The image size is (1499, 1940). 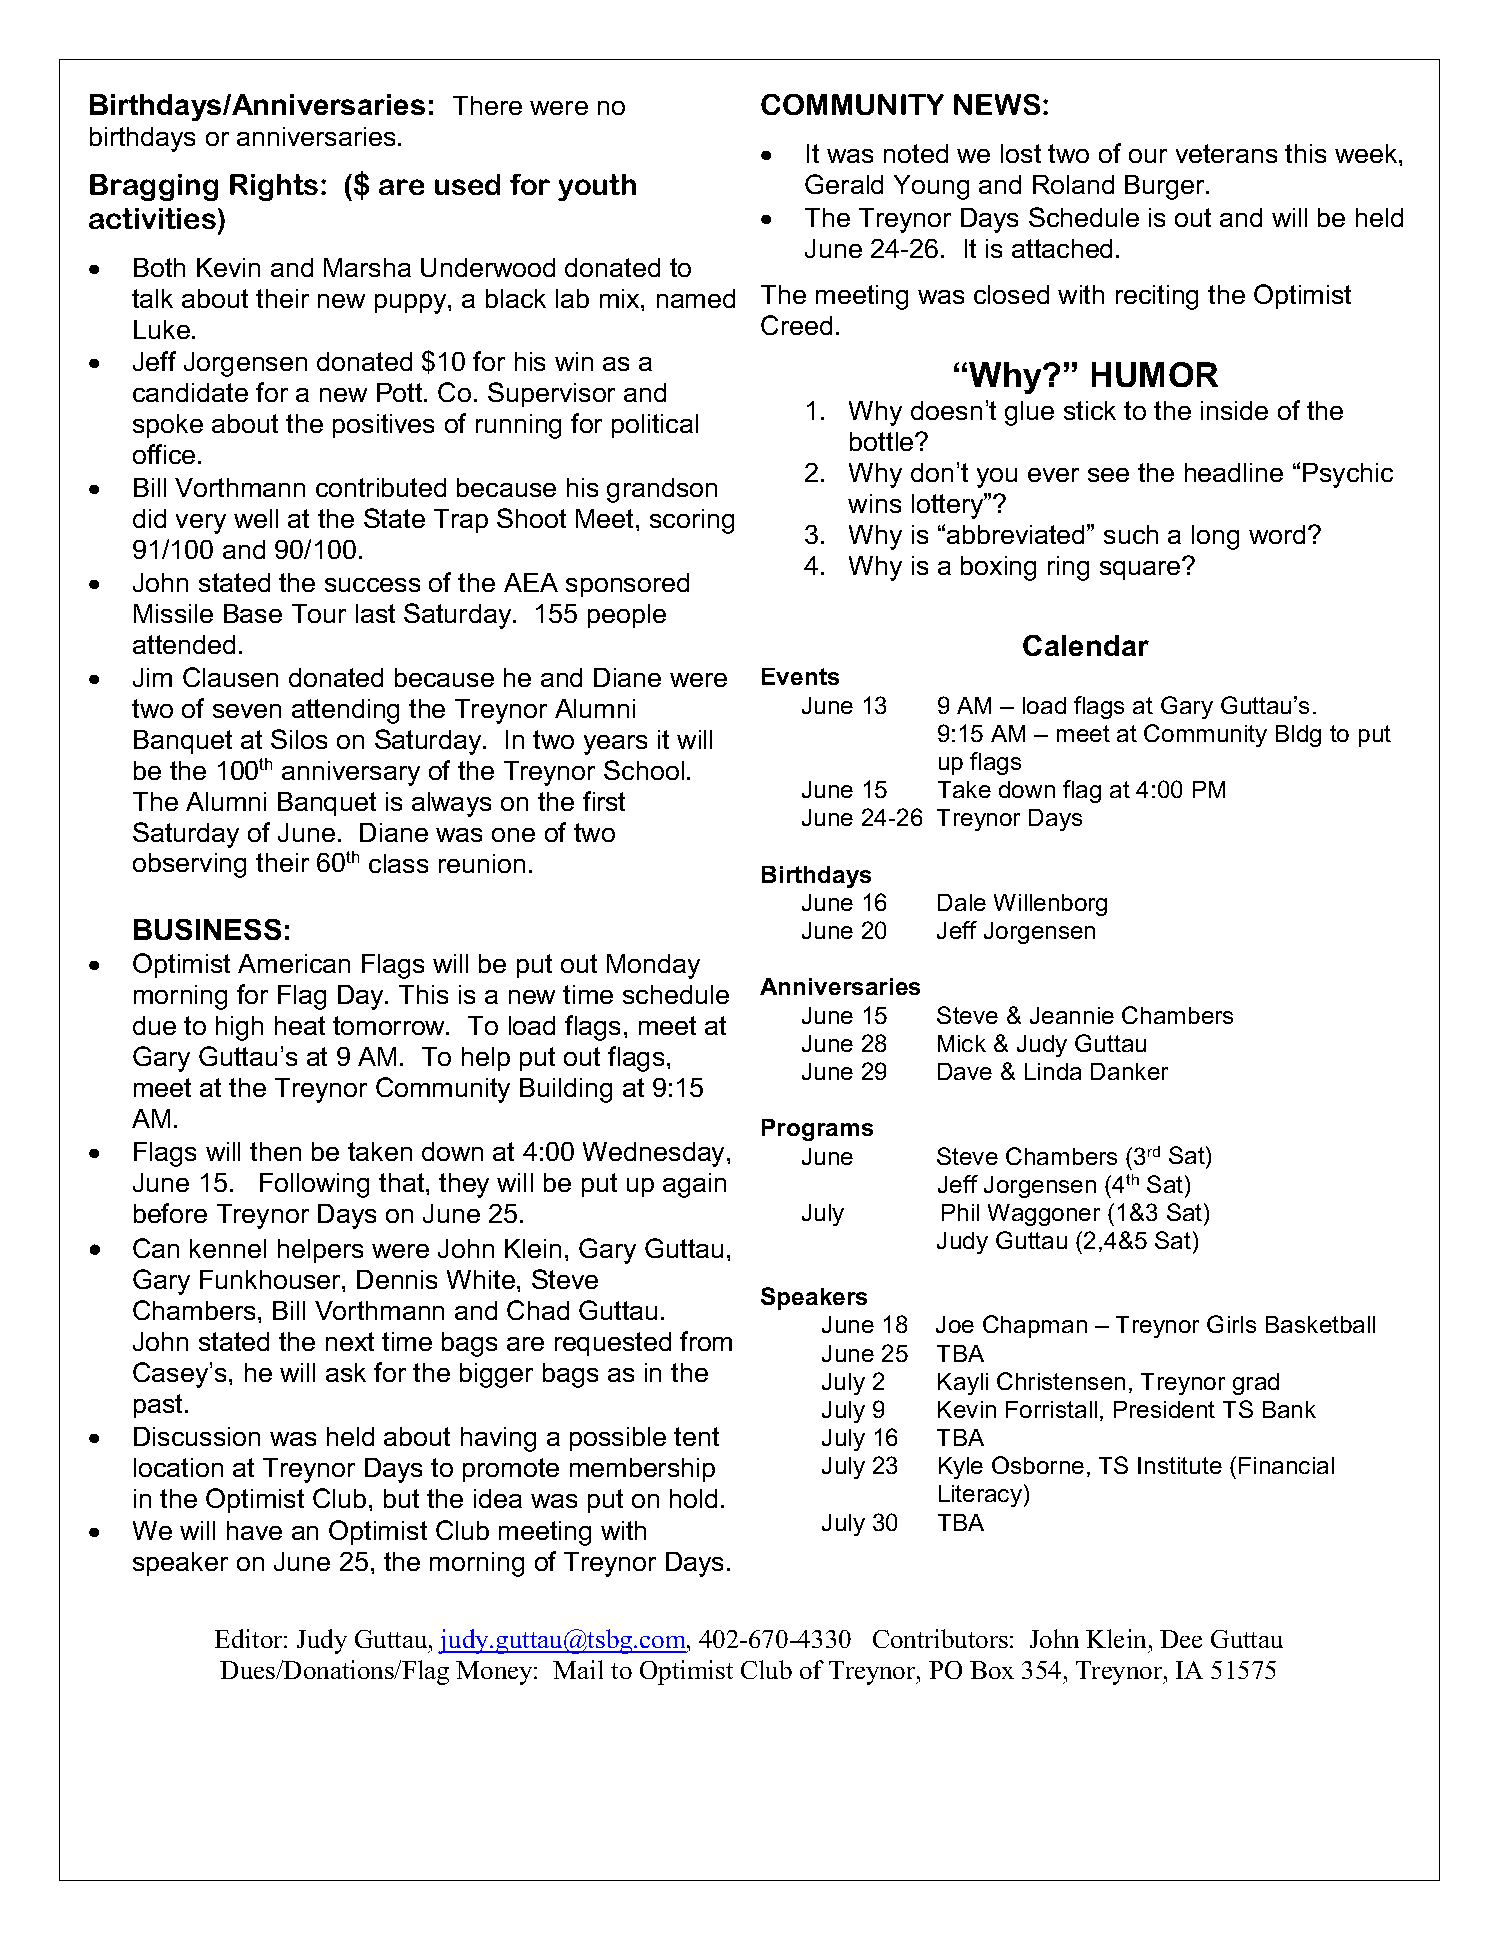 I want to click on have, so click(x=254, y=1530).
